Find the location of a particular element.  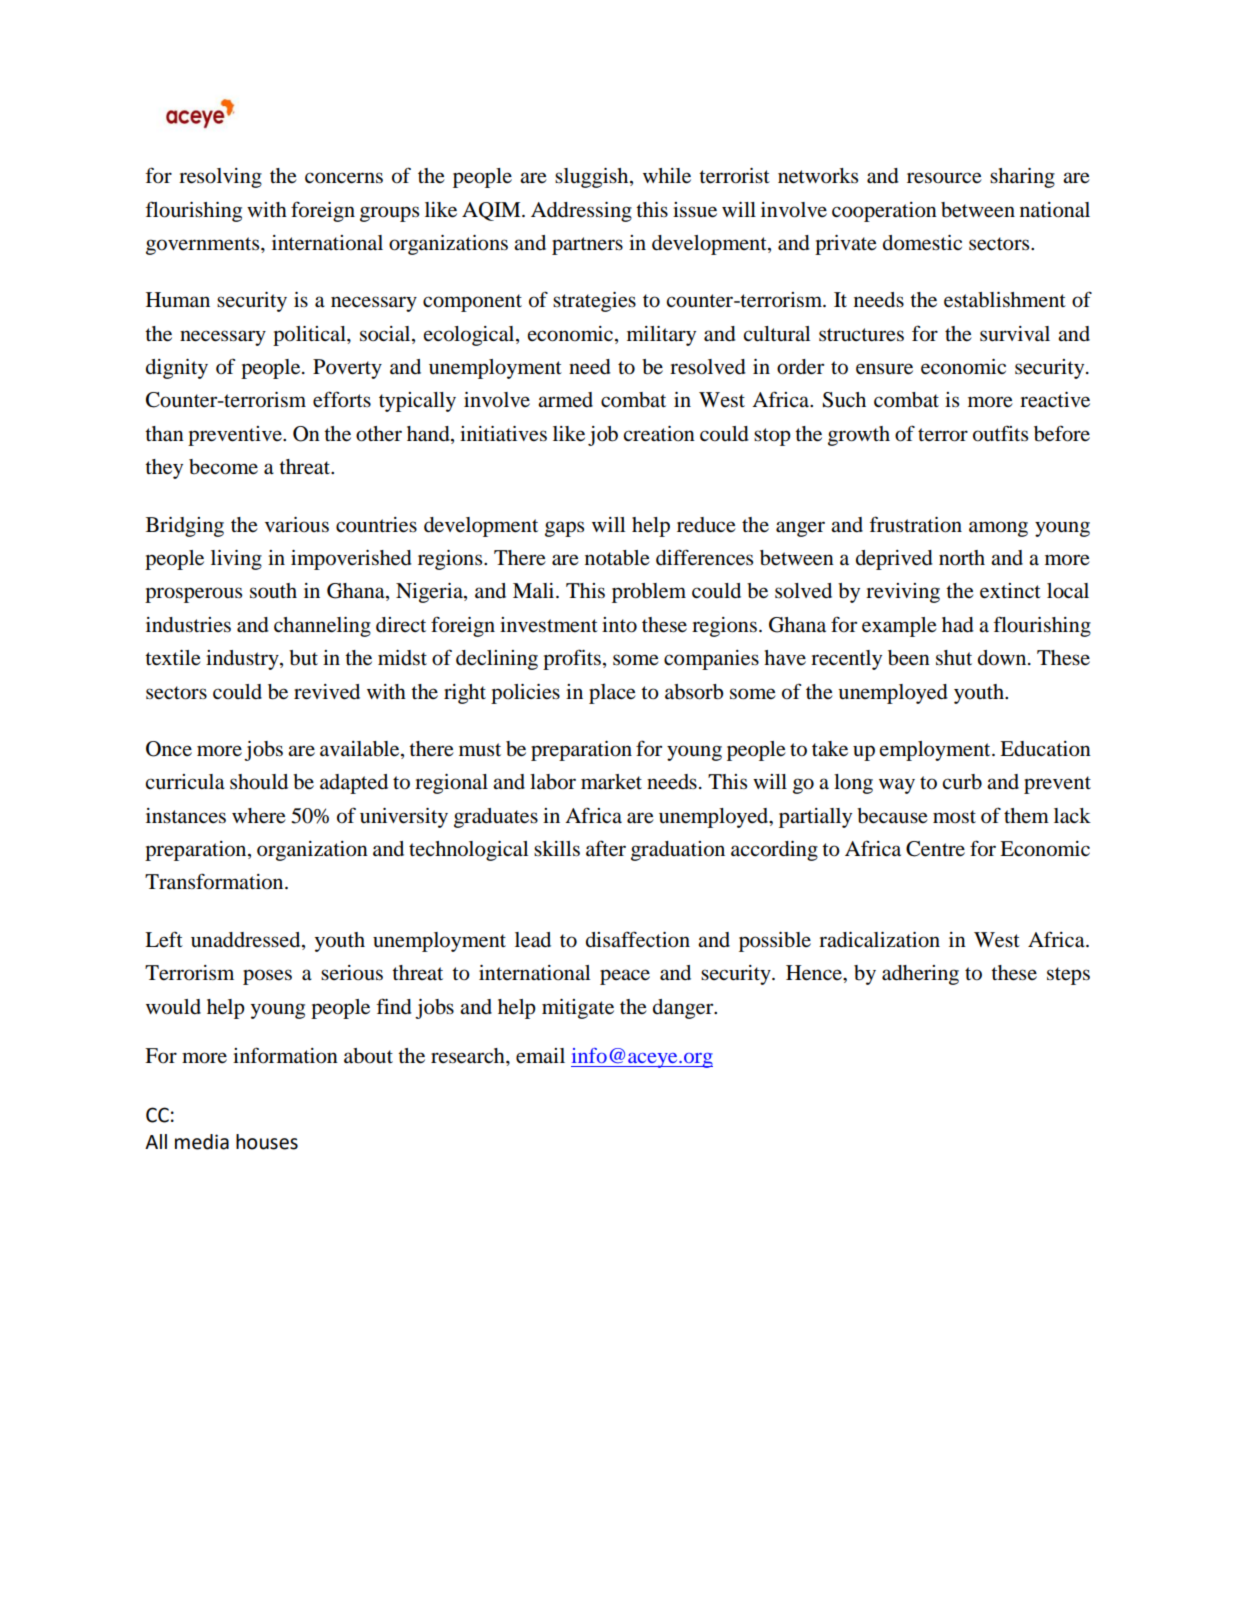

adhering is located at coordinates (920, 975).
